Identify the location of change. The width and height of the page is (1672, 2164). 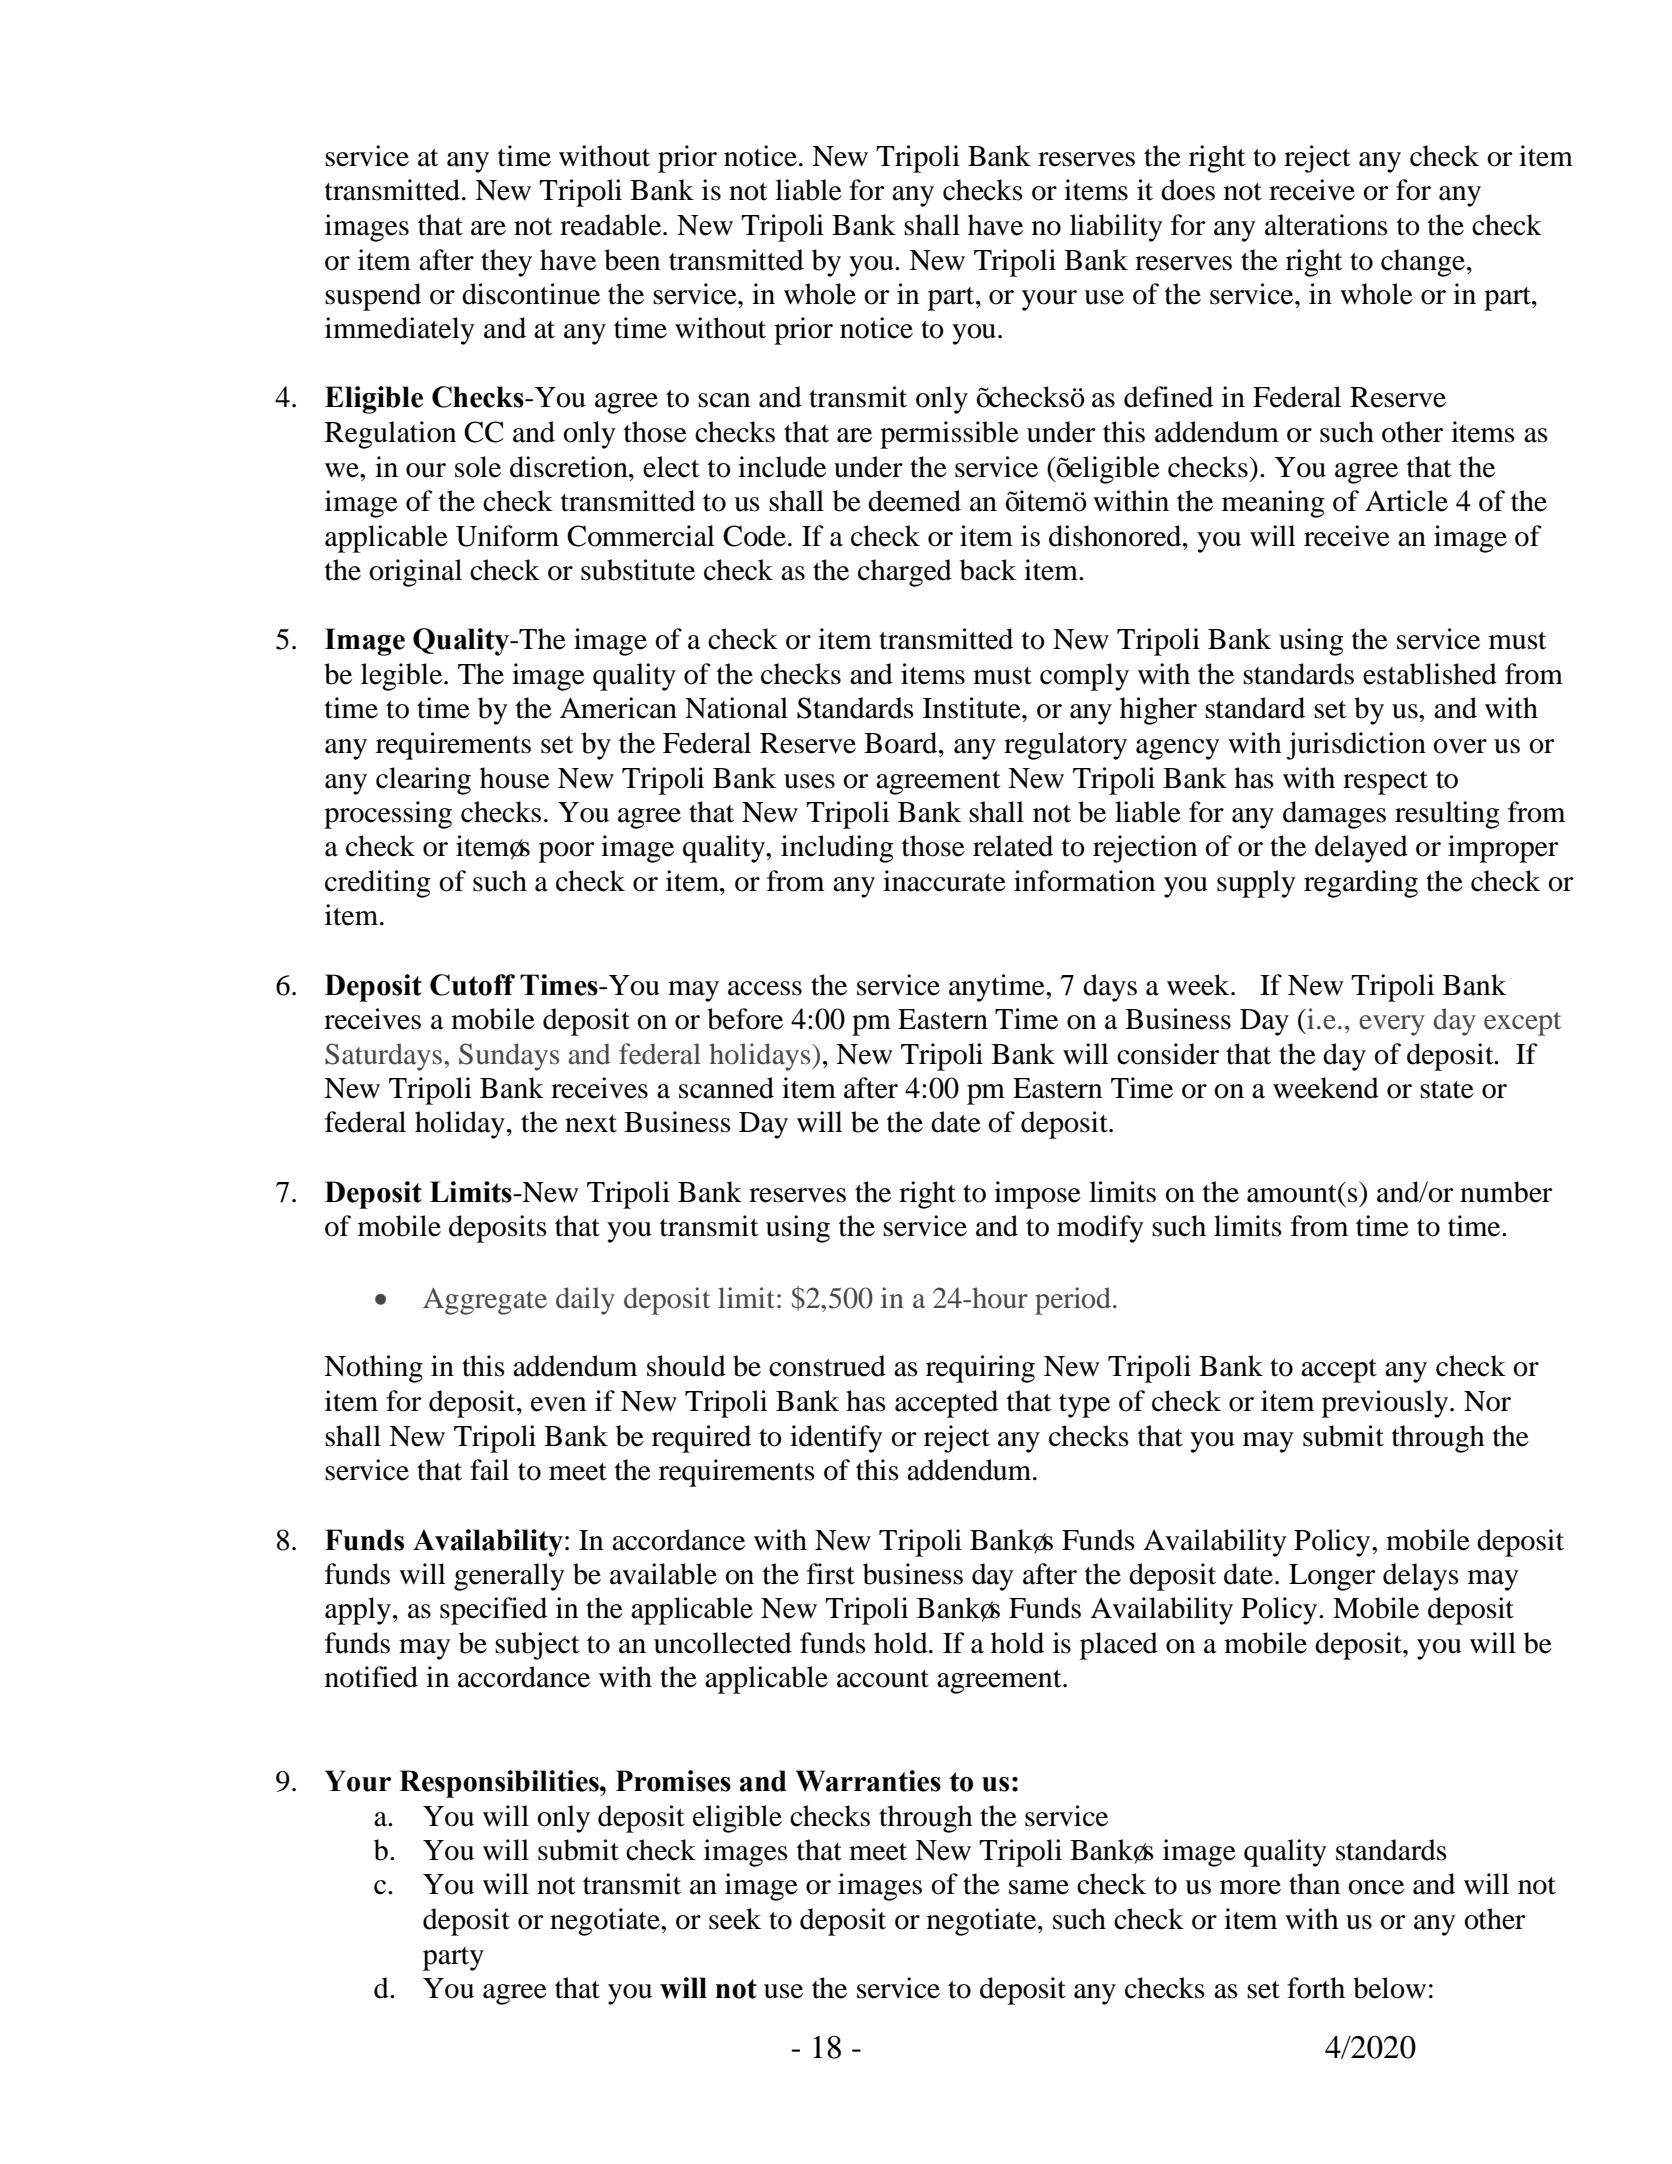
(1424, 263).
